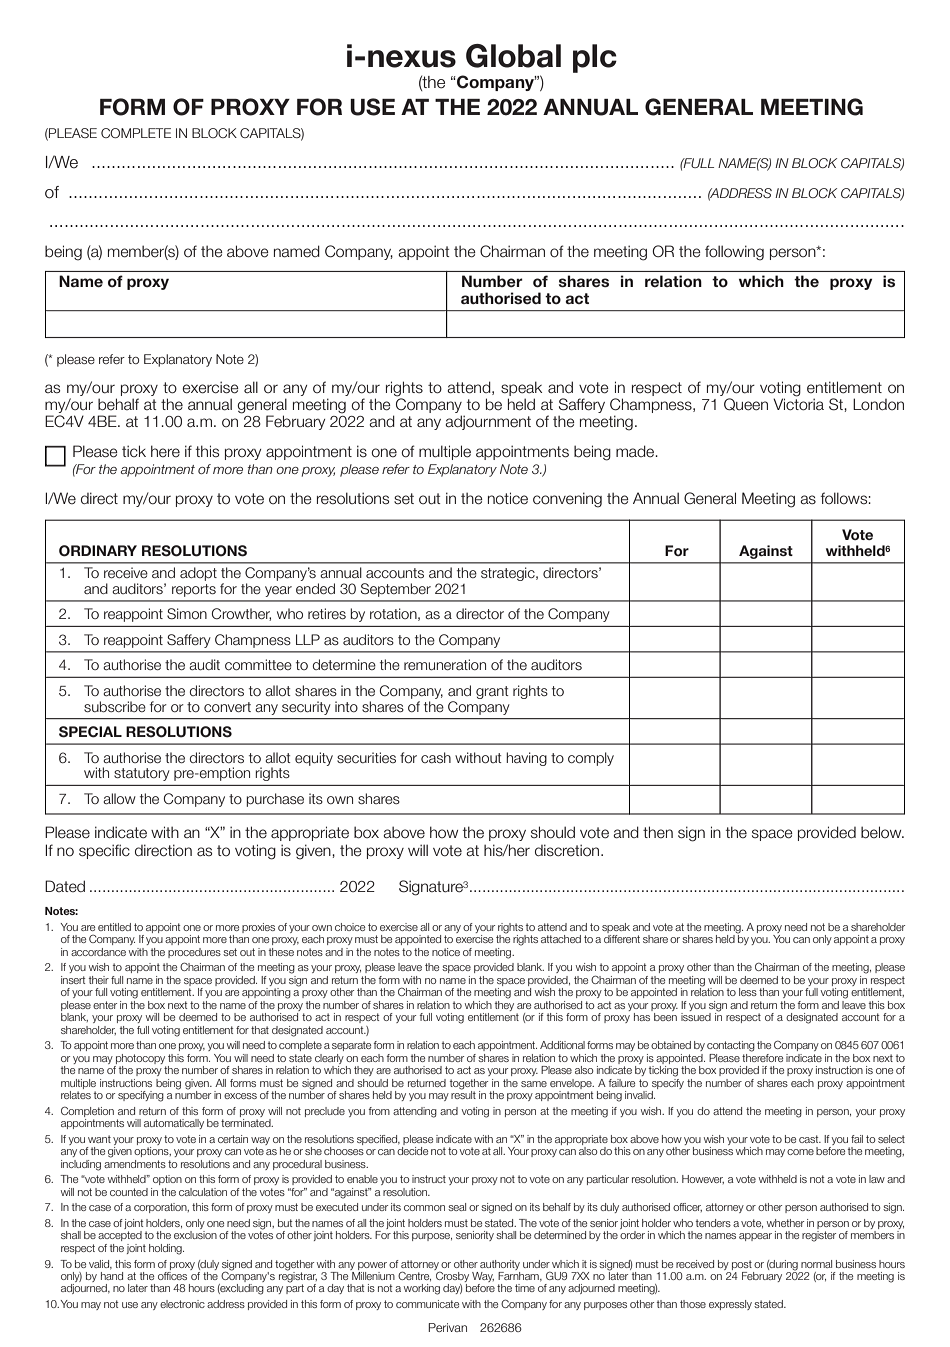  I want to click on holding, so click(166, 1249).
